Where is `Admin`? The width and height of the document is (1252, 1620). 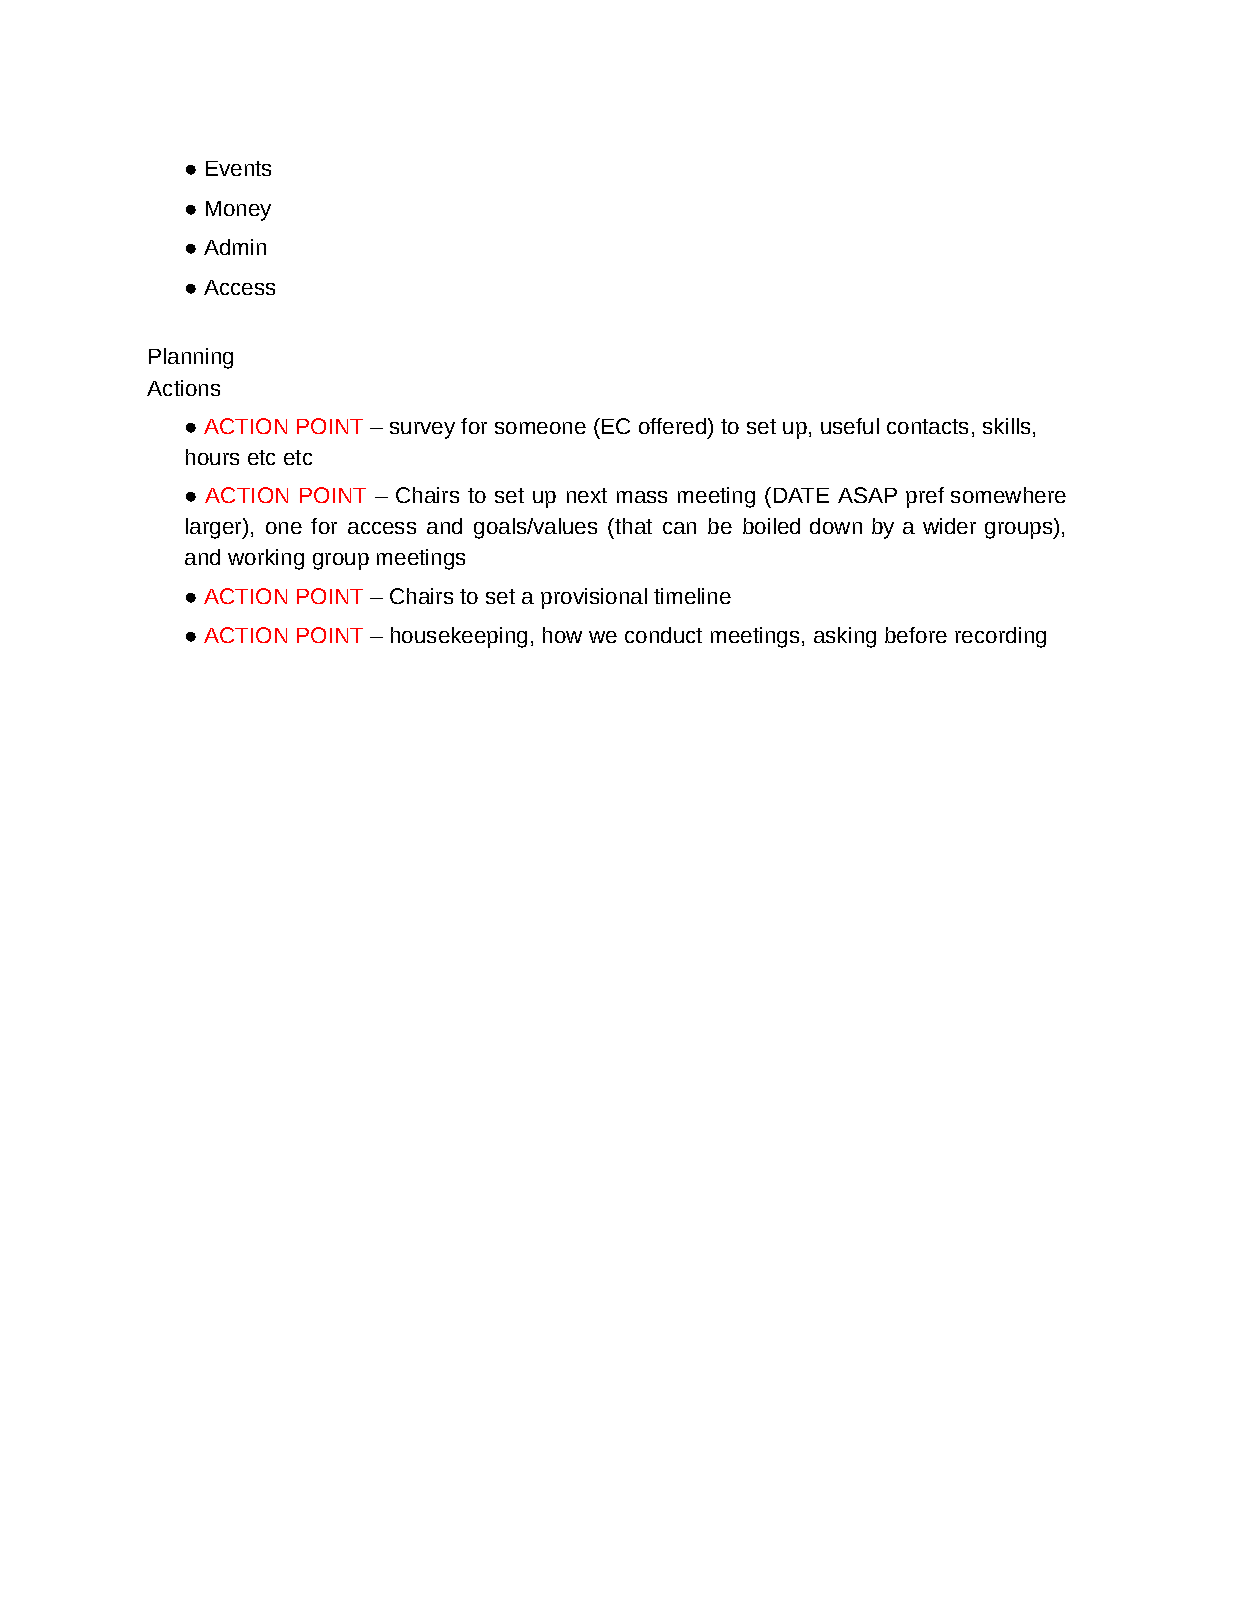
Admin is located at coordinates (235, 247).
